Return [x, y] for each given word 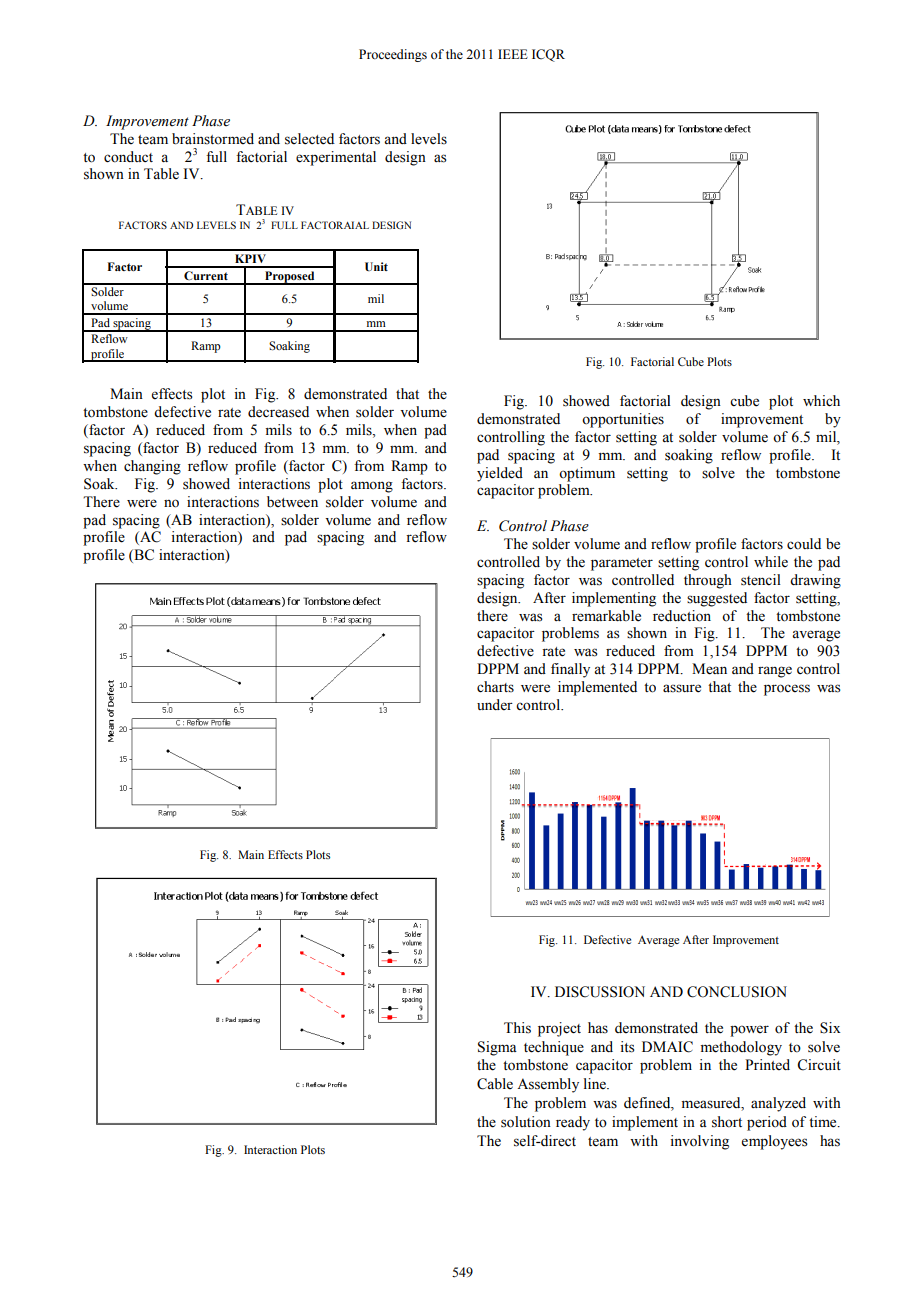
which [821, 401]
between [292, 502]
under [495, 705]
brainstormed [213, 139]
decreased [278, 412]
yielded [500, 474]
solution [526, 1122]
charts [495, 687]
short [727, 1122]
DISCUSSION [600, 992]
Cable [495, 1084]
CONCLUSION [737, 992]
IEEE [513, 54]
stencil [761, 580]
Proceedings [393, 55]
